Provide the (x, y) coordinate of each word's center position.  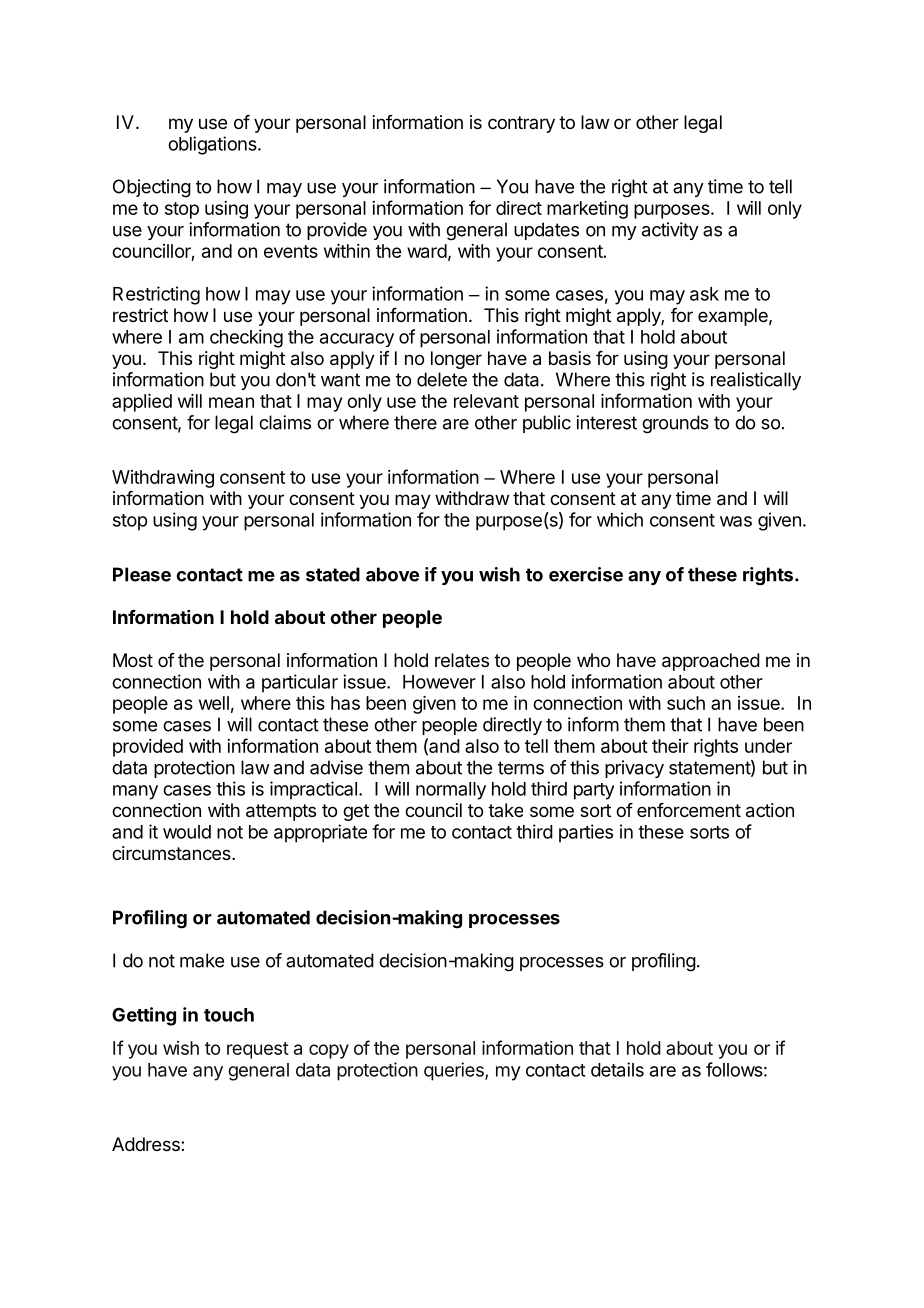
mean (231, 402)
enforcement (689, 810)
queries (455, 1071)
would (187, 832)
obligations (213, 145)
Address (147, 1144)
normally (451, 791)
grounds (675, 424)
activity (670, 231)
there (415, 422)
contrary (521, 124)
